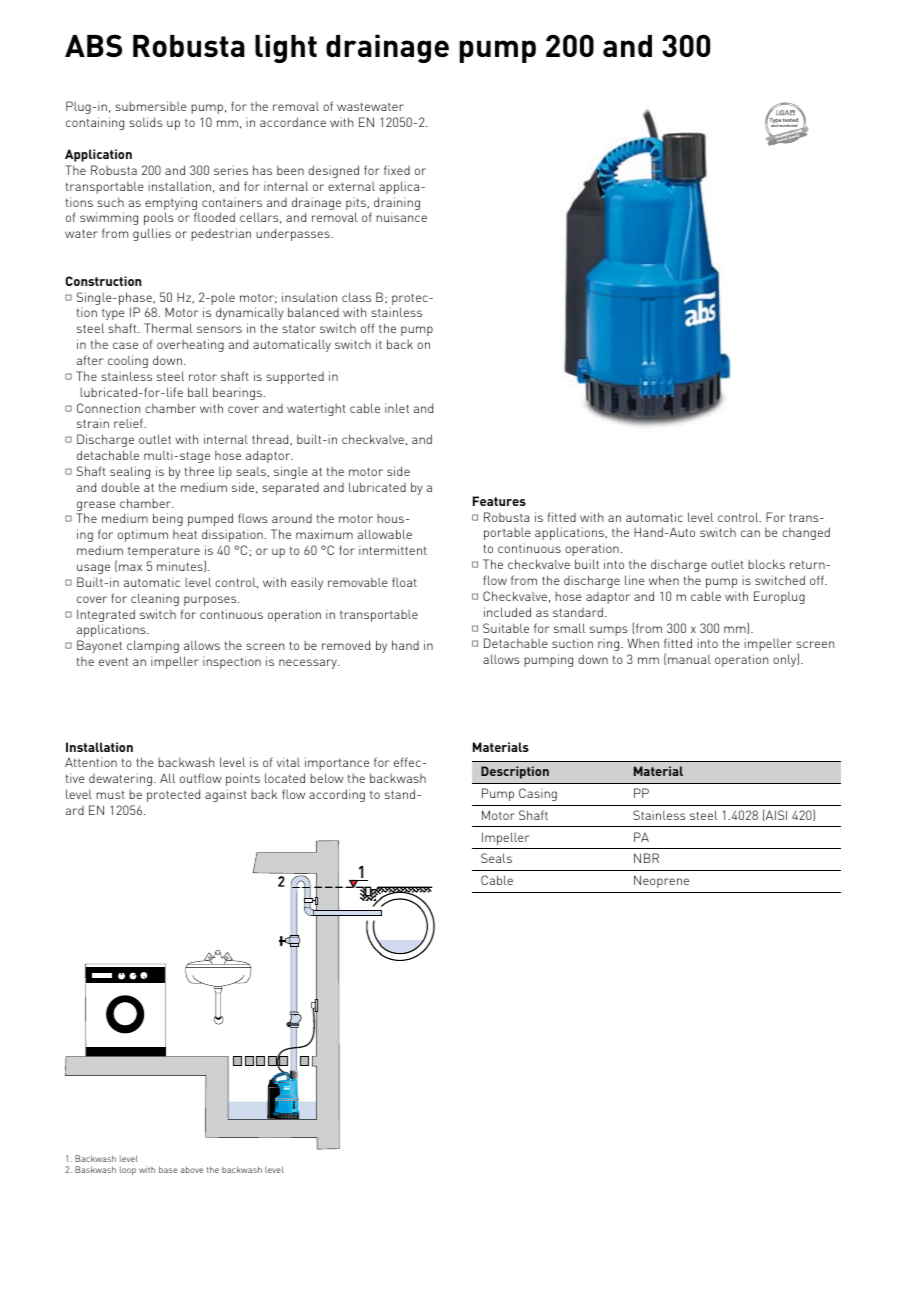  Describe the element at coordinates (661, 881) in the document. I see `Neoprene` at that location.
